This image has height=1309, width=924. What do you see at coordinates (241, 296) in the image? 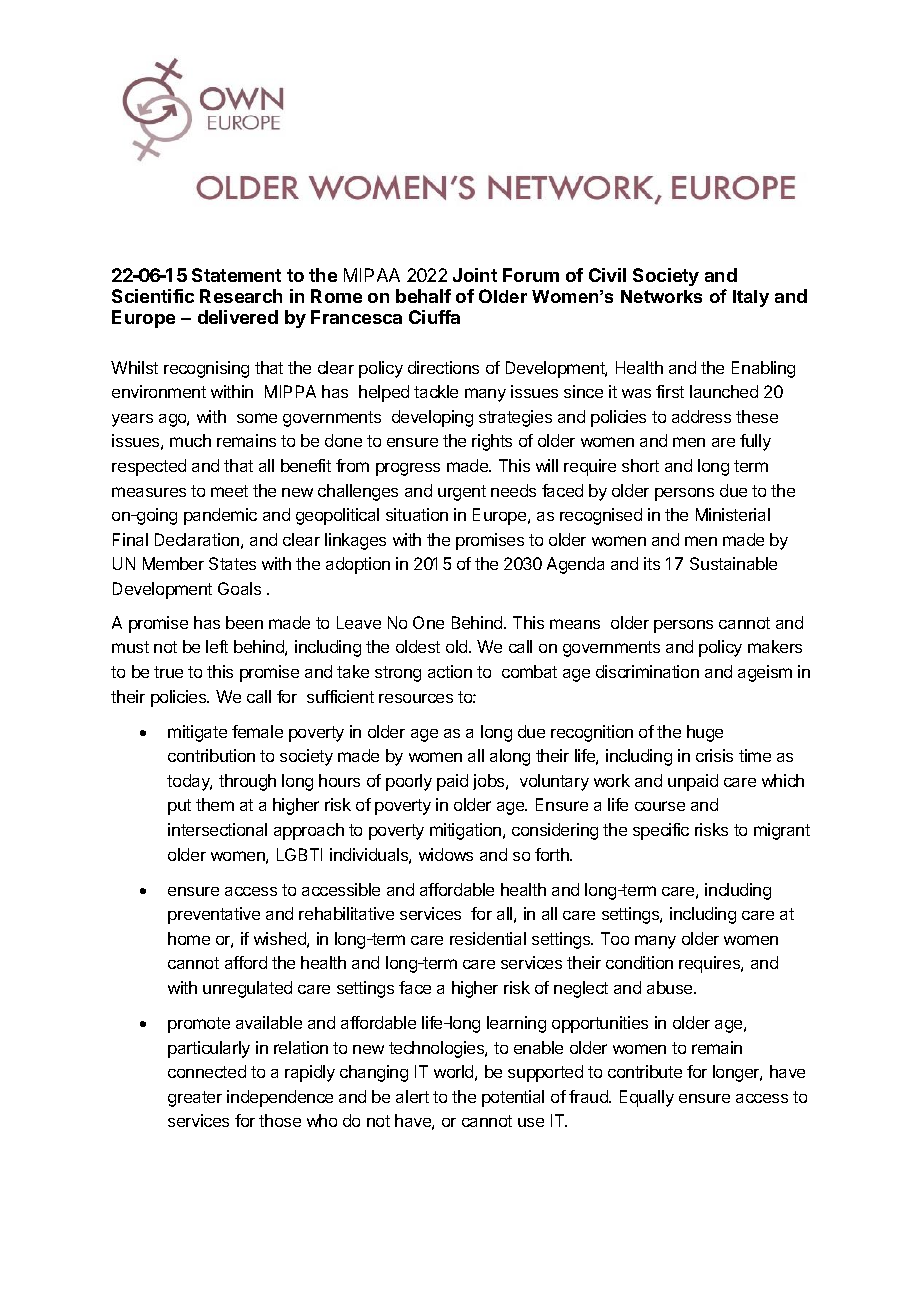
I see `Research` at bounding box center [241, 296].
